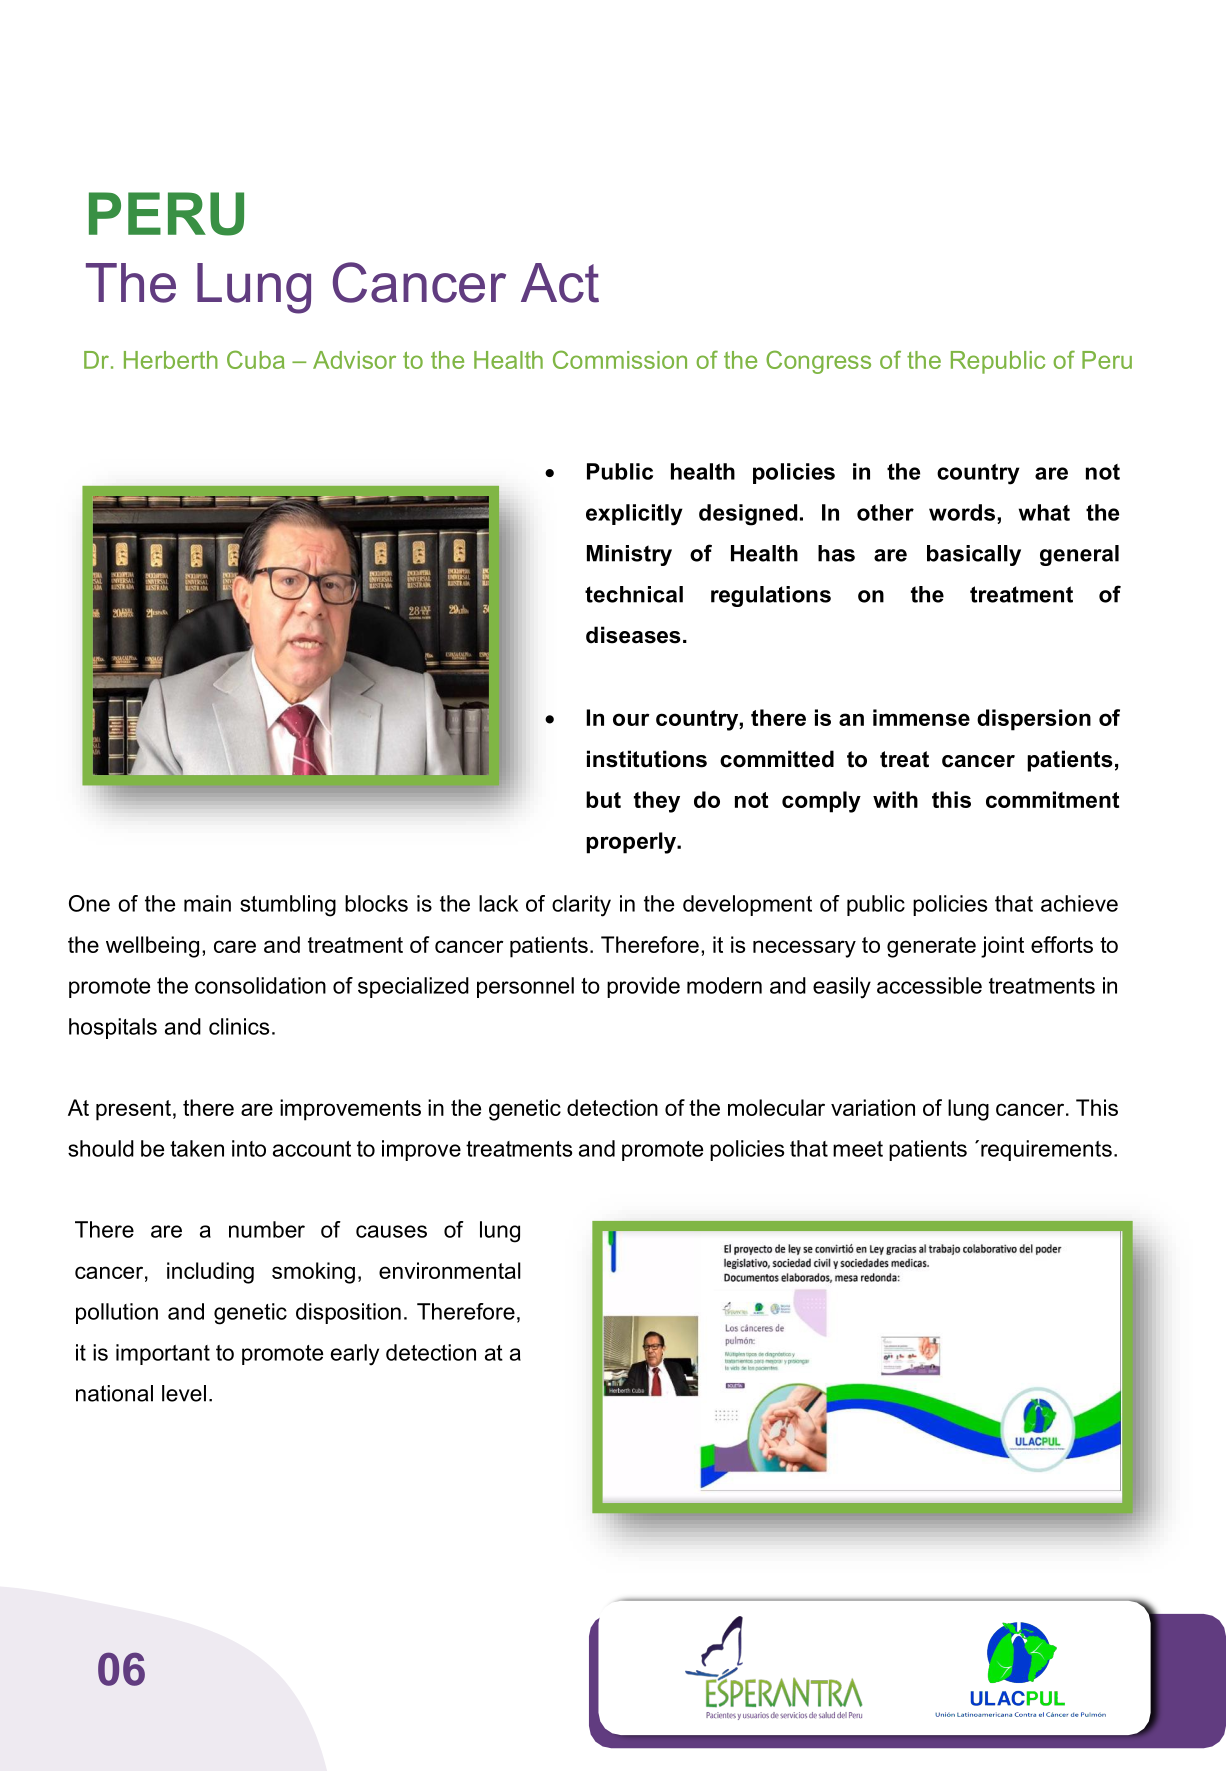 This document has height=1771, width=1226. I want to click on main, so click(207, 903).
